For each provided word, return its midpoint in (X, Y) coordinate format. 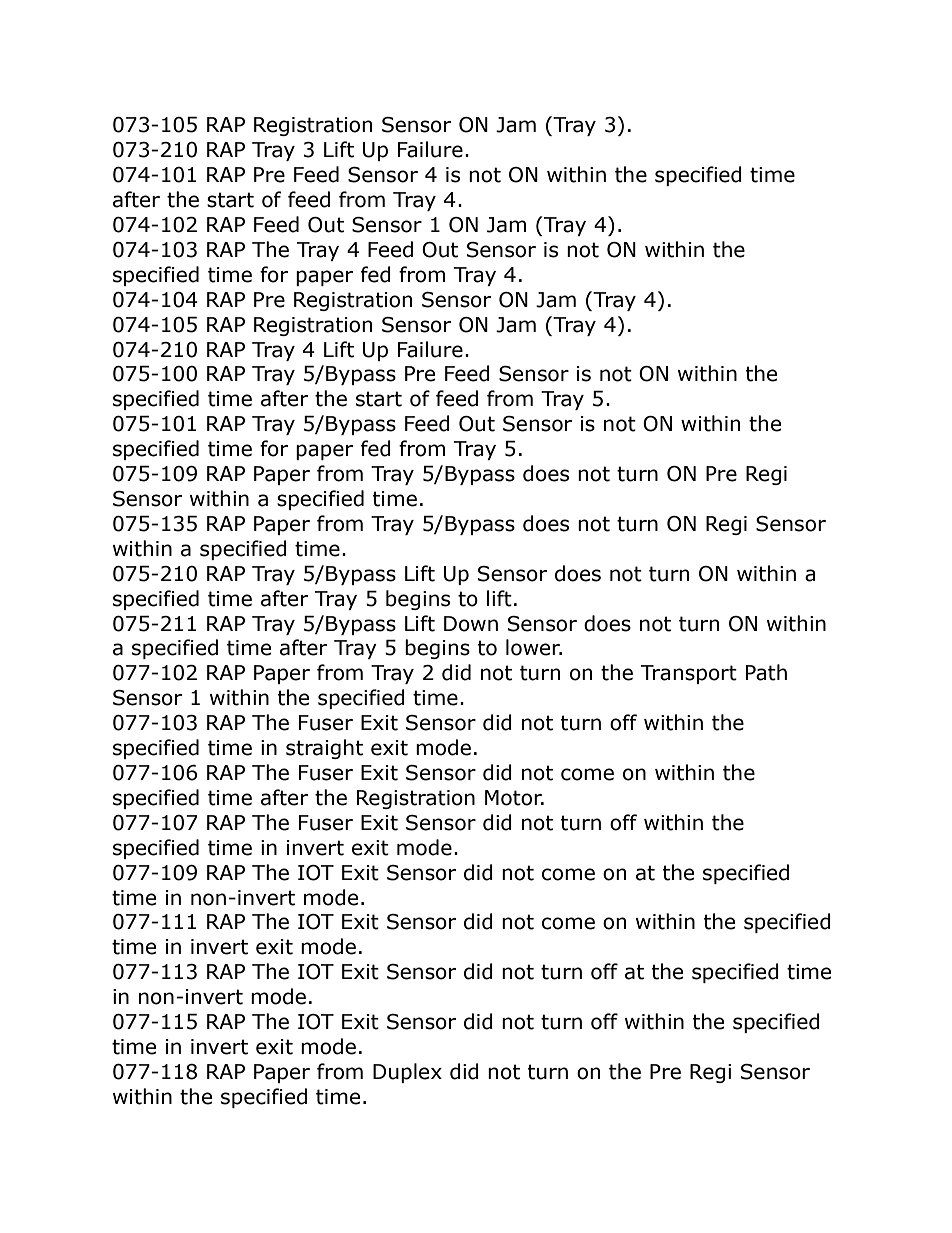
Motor (514, 798)
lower (534, 647)
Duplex (407, 1073)
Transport (689, 674)
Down (471, 624)
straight (324, 749)
